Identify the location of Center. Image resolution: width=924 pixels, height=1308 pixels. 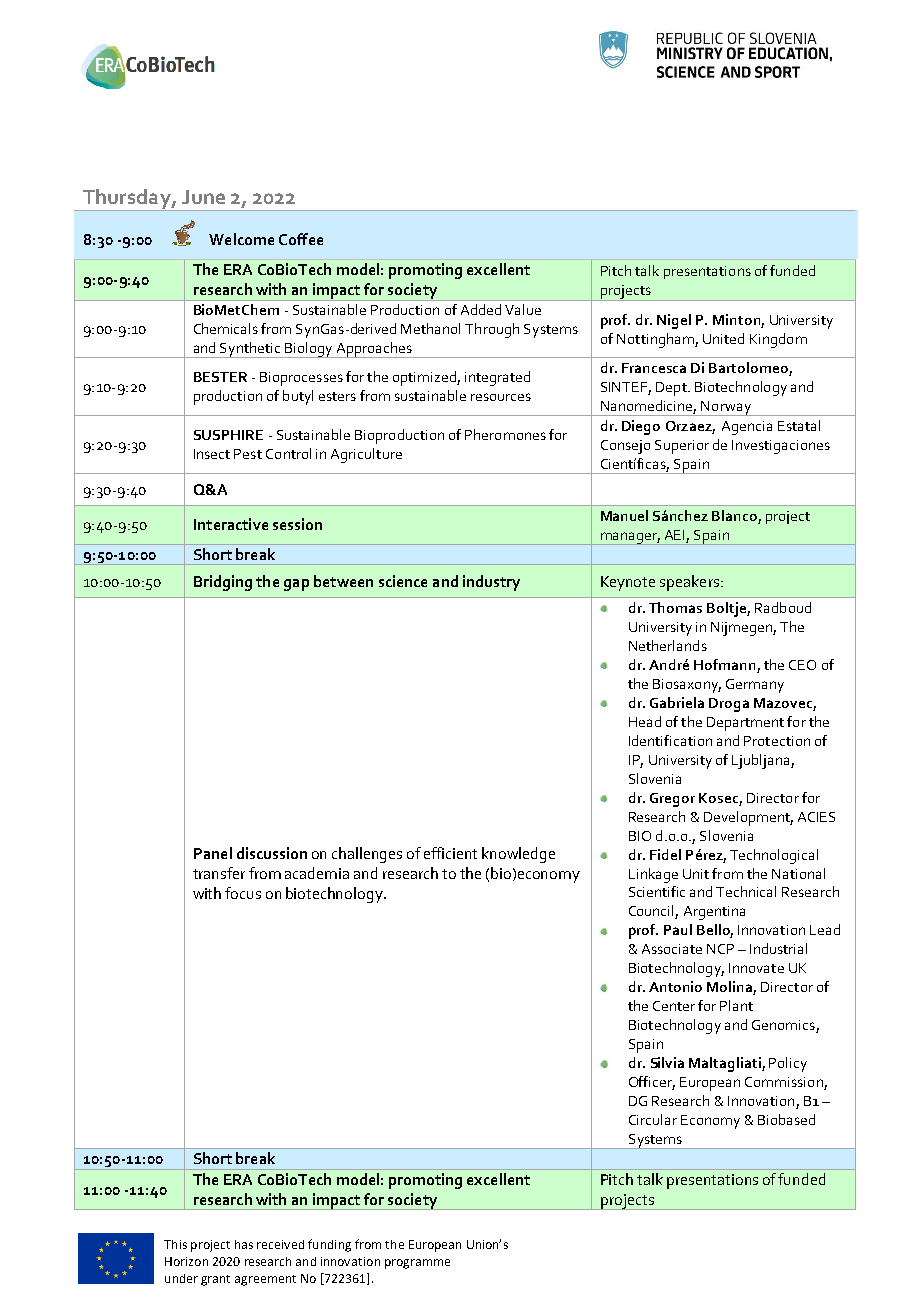
(674, 1006).
